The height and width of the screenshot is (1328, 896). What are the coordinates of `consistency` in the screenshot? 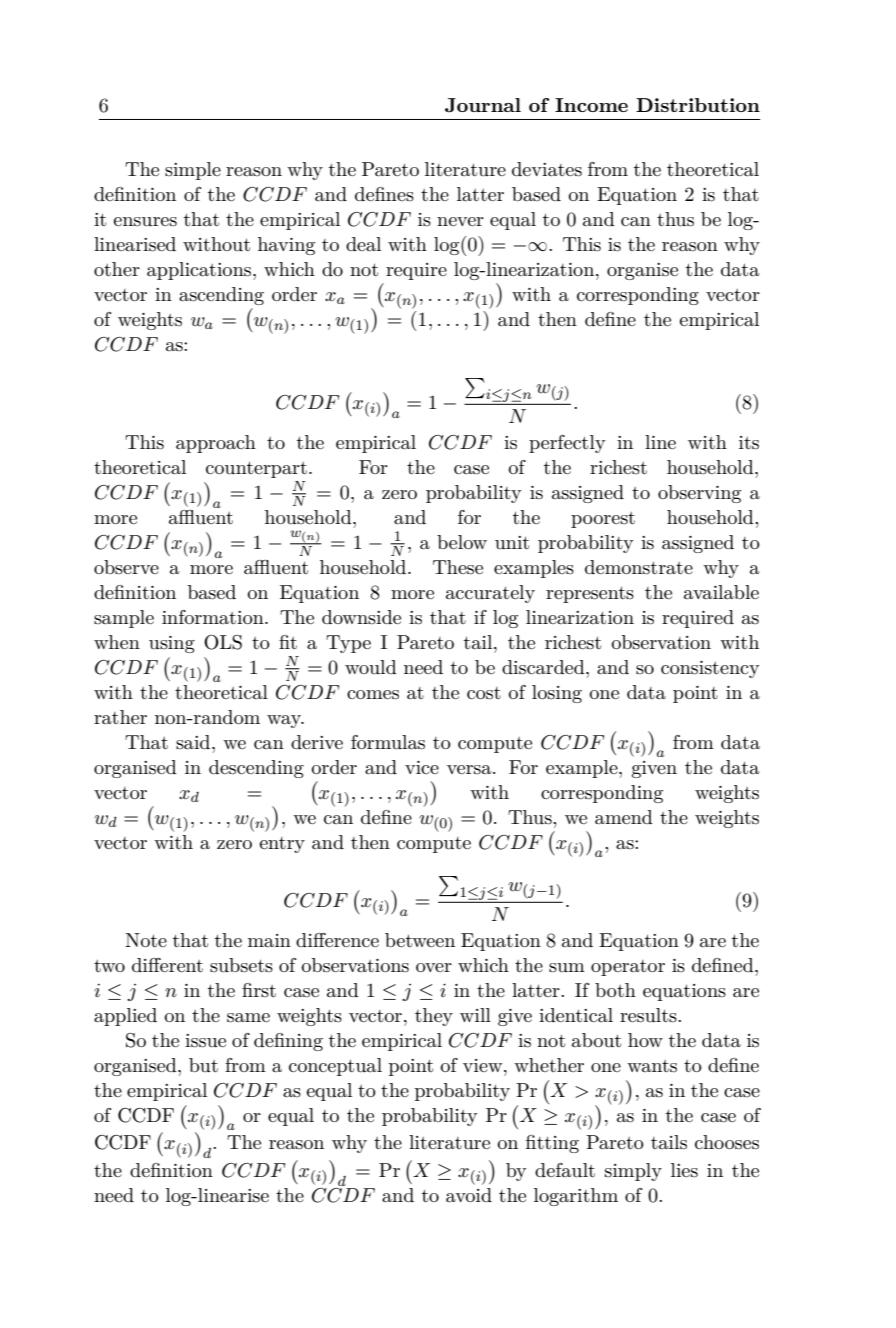 It's located at (710, 669).
